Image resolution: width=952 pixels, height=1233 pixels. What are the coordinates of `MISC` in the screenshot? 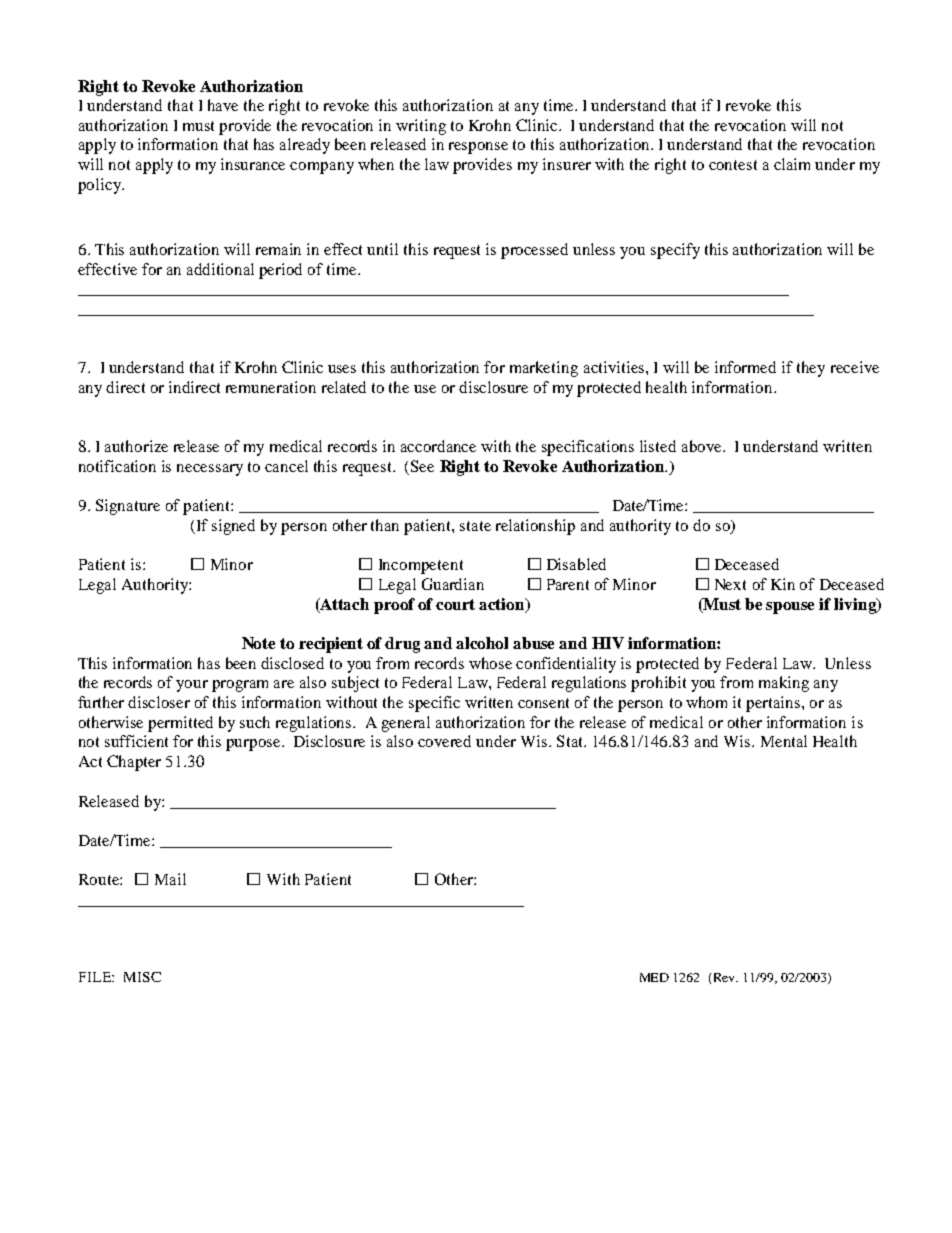 It's located at (142, 977).
